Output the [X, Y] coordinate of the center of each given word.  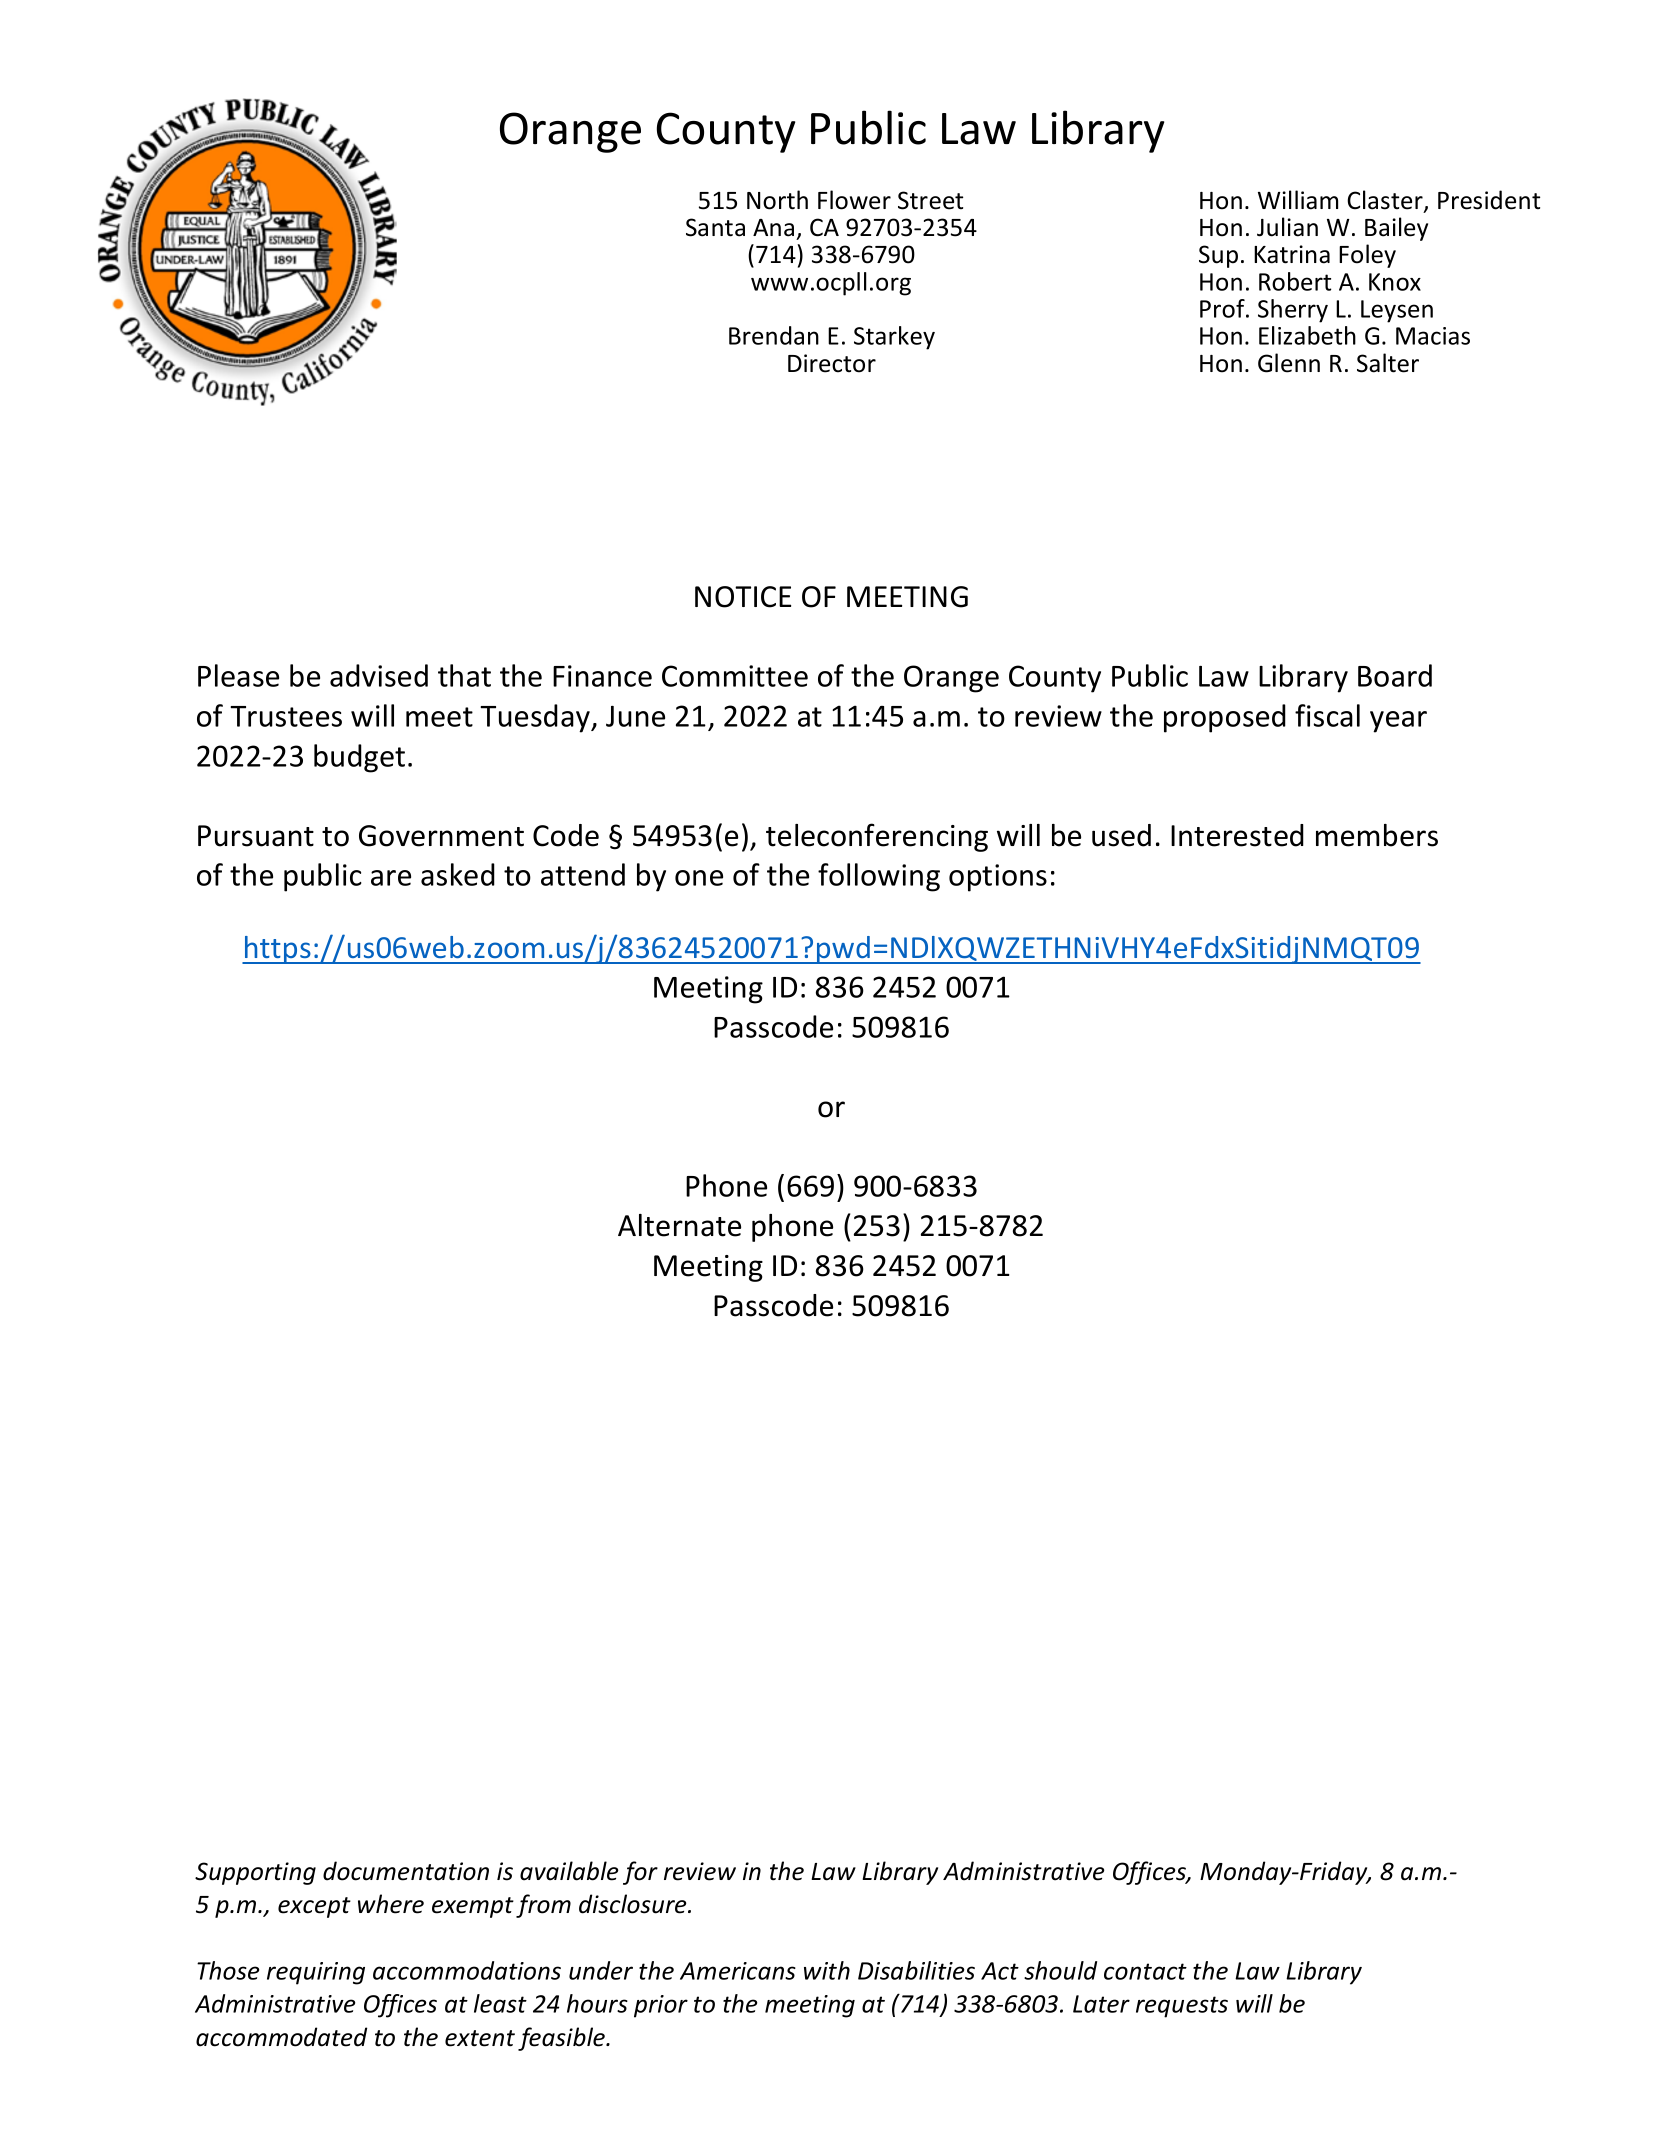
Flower [854, 200]
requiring [316, 1973]
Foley [1367, 256]
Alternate [679, 1225]
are [391, 878]
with [827, 1970]
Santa [715, 227]
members [1377, 835]
